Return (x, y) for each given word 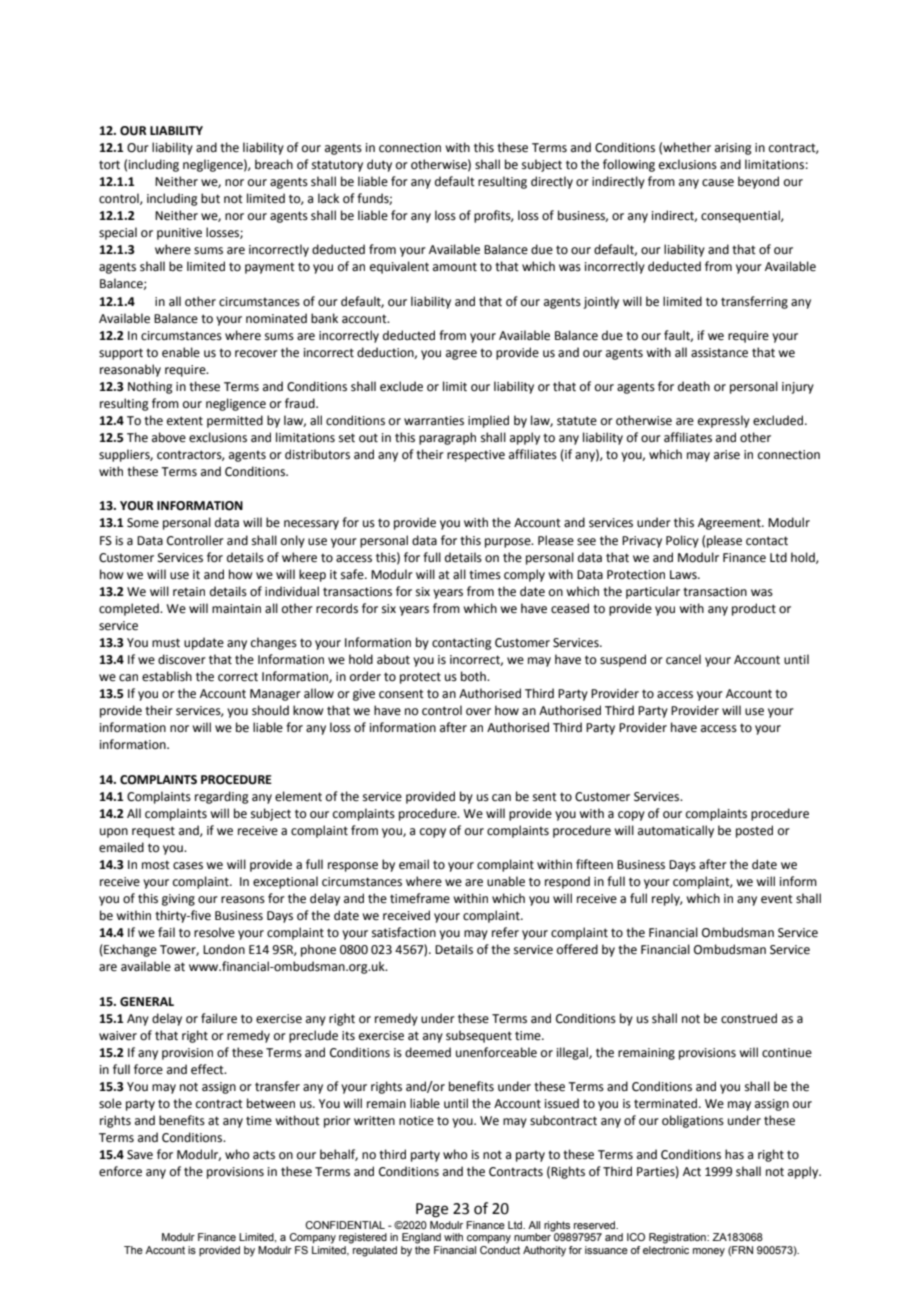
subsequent (479, 1036)
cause (718, 183)
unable (506, 881)
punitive (179, 234)
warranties (434, 421)
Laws (684, 575)
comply (524, 575)
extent (185, 421)
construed (749, 1018)
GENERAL (147, 1002)
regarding (222, 797)
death (694, 386)
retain (189, 592)
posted (754, 831)
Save (140, 1155)
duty (379, 165)
